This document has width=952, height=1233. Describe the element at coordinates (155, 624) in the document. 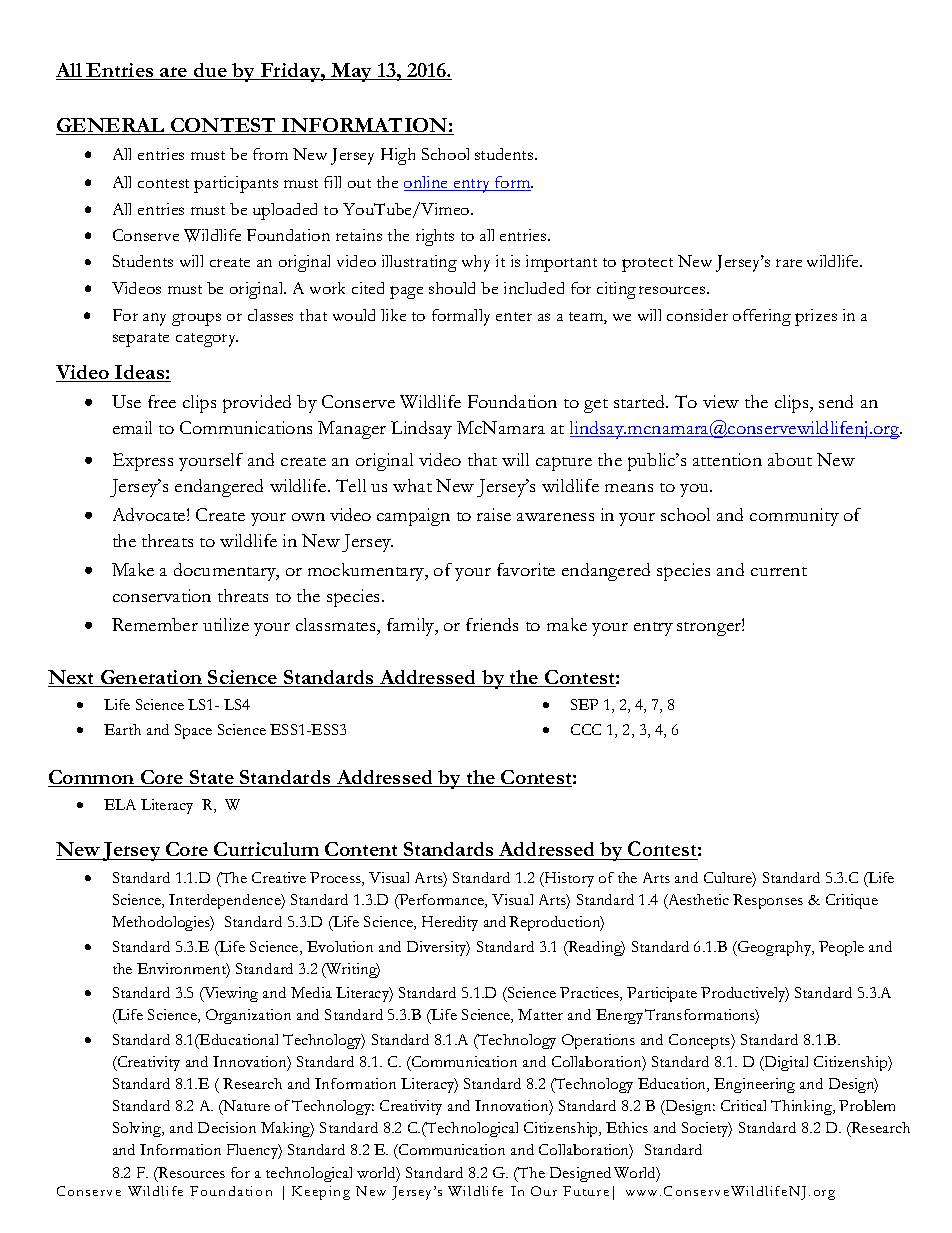

I see `Remember` at that location.
